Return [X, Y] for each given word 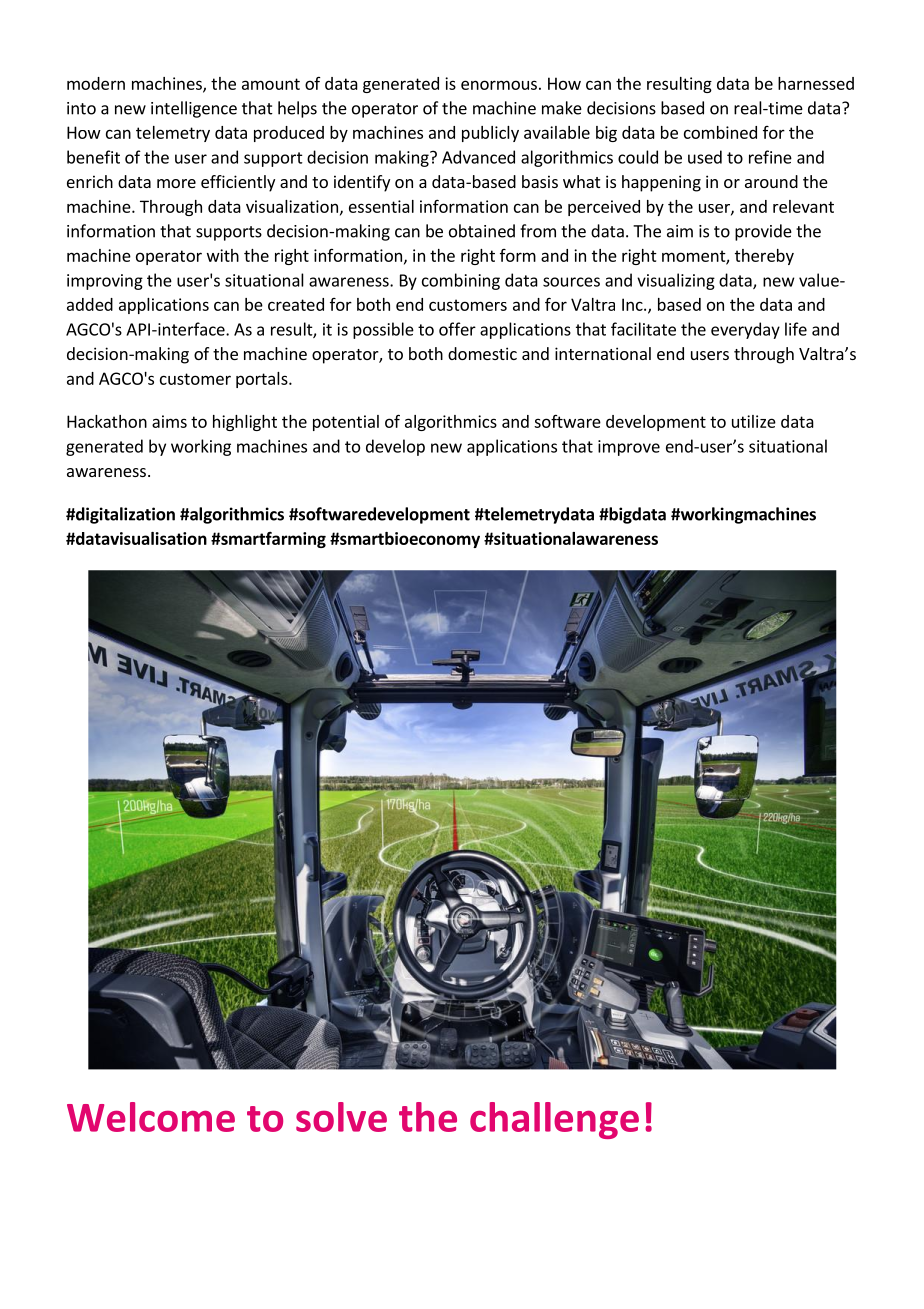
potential [346, 423]
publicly [490, 134]
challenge [554, 1120]
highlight [245, 423]
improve [629, 448]
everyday [745, 330]
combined [720, 132]
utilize [754, 421]
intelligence [194, 109]
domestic [482, 353]
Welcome [151, 1117]
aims [169, 421]
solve [341, 1117]
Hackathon [107, 421]
